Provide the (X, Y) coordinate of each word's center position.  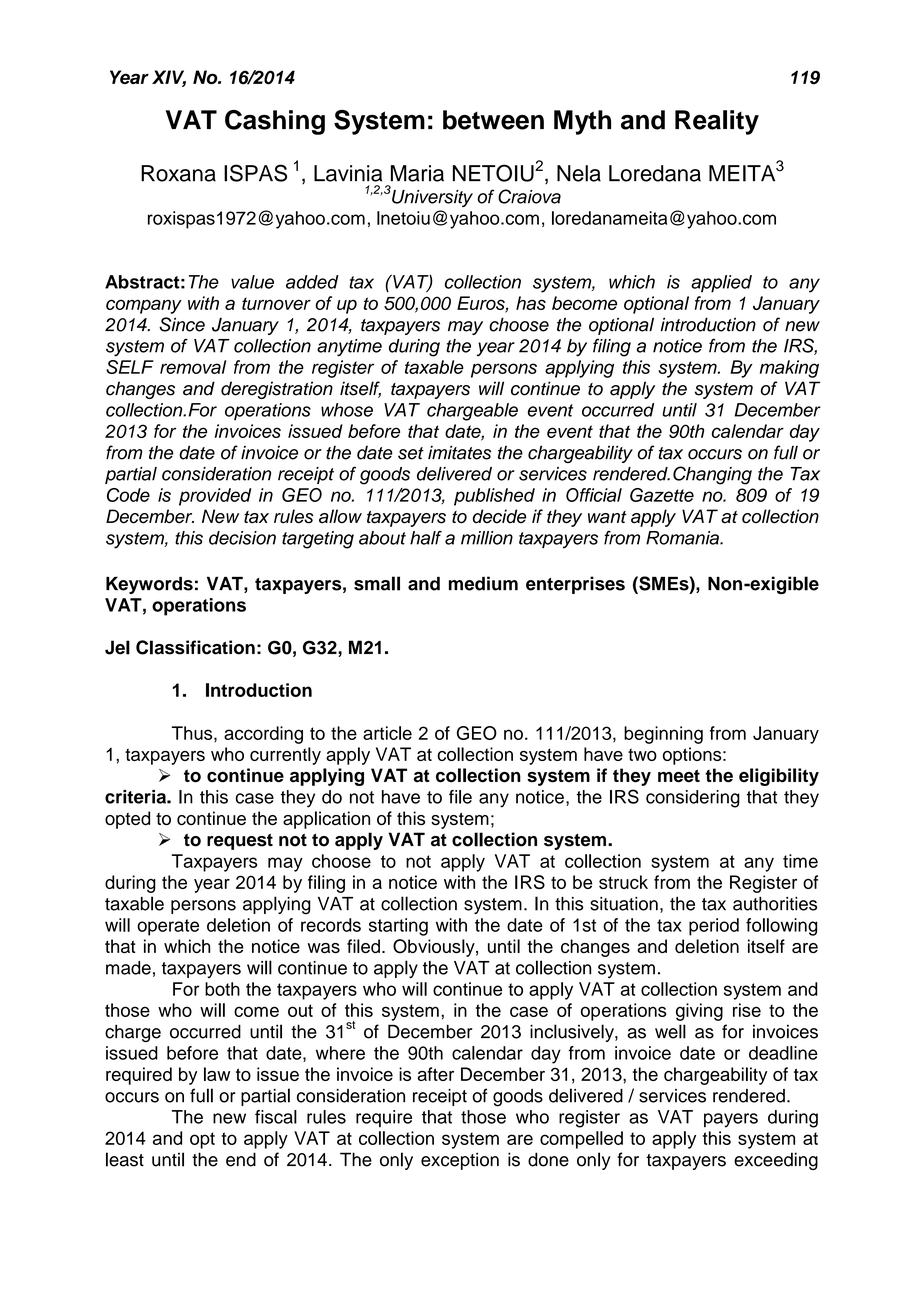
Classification (195, 647)
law (217, 1074)
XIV (169, 78)
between (493, 120)
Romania (683, 538)
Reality (717, 122)
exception (460, 1161)
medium (483, 583)
